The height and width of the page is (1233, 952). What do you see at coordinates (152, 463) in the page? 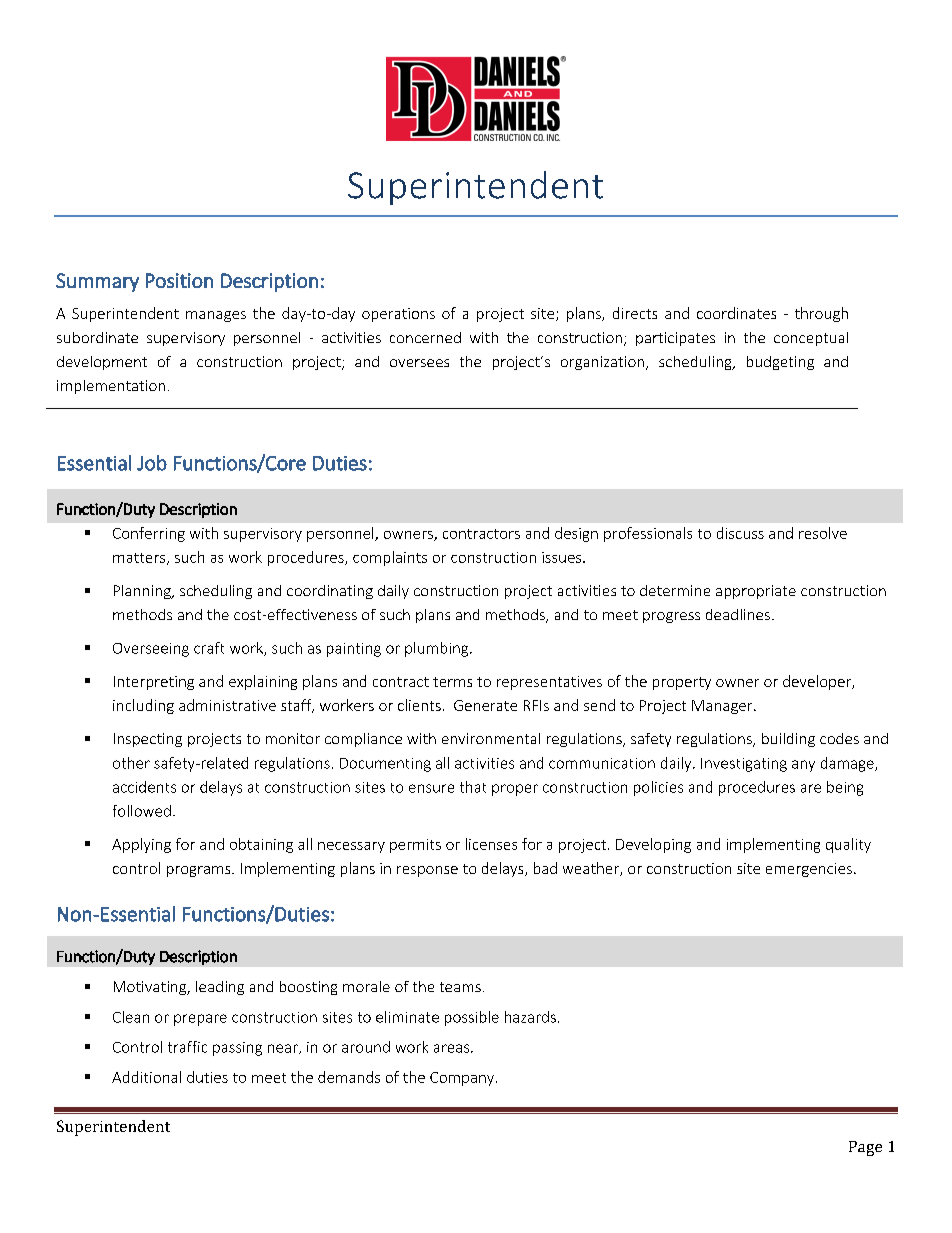
I see `Job` at bounding box center [152, 463].
